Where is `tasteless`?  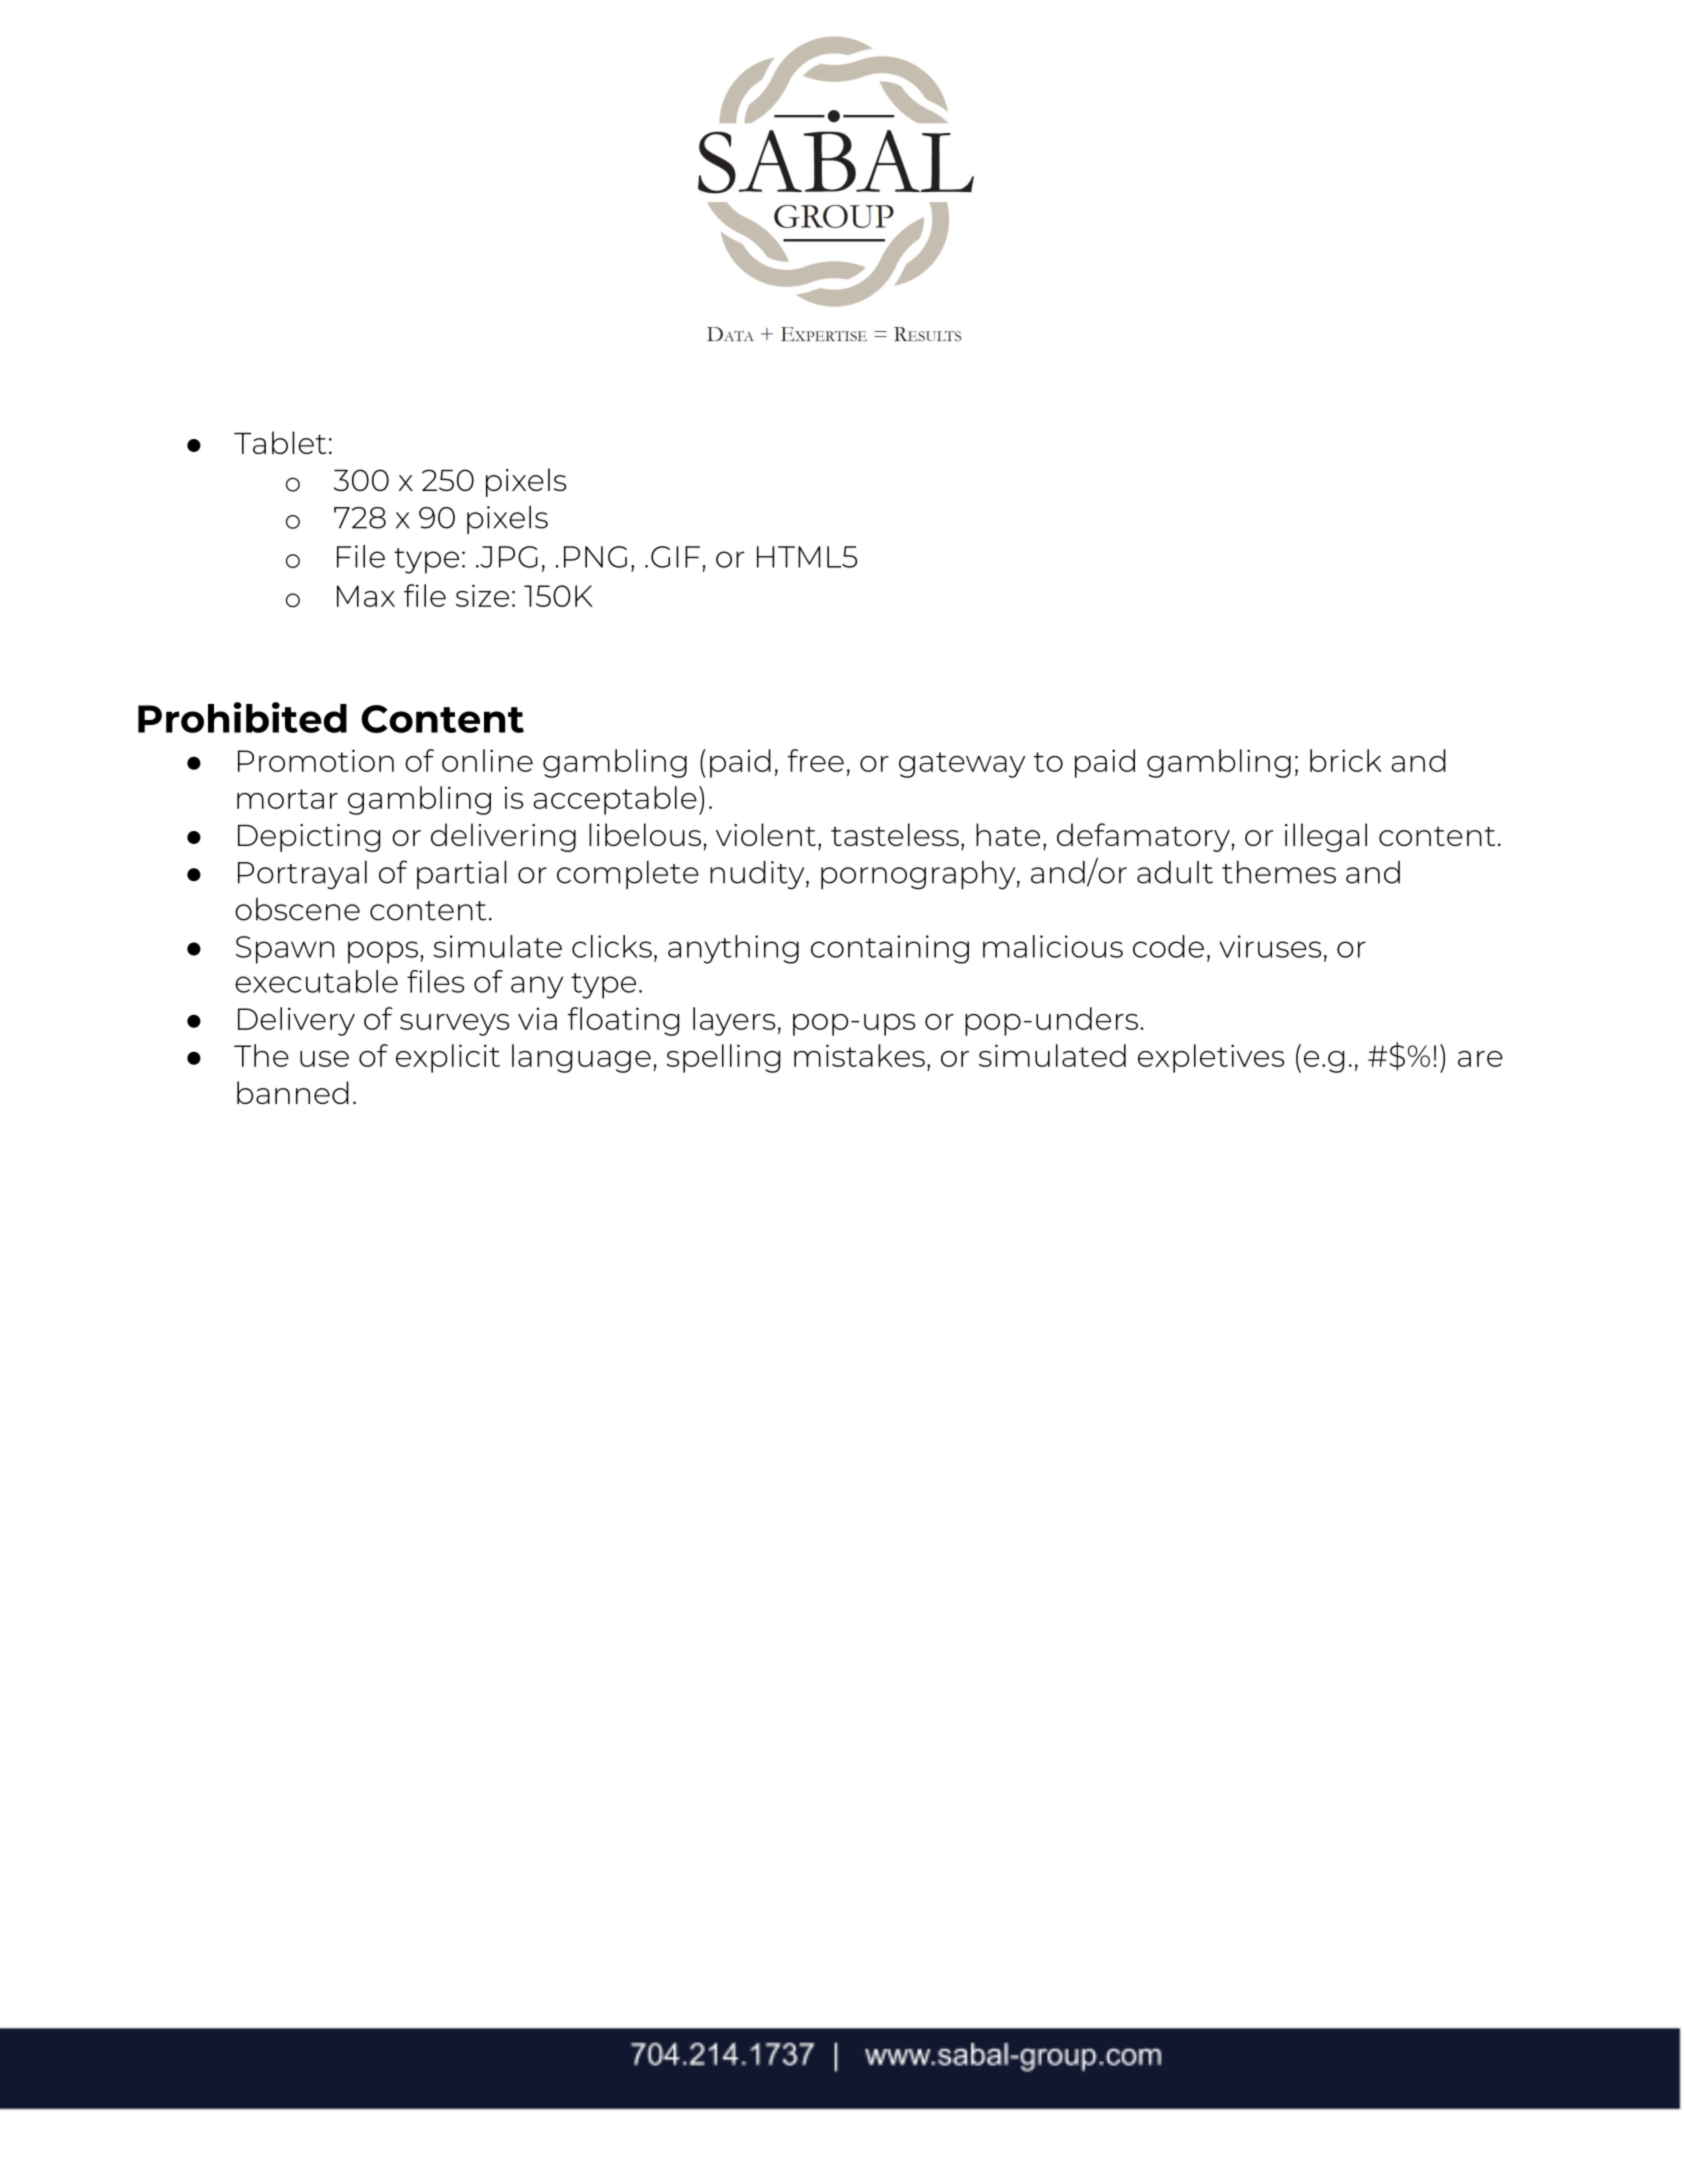 tasteless is located at coordinates (895, 834).
